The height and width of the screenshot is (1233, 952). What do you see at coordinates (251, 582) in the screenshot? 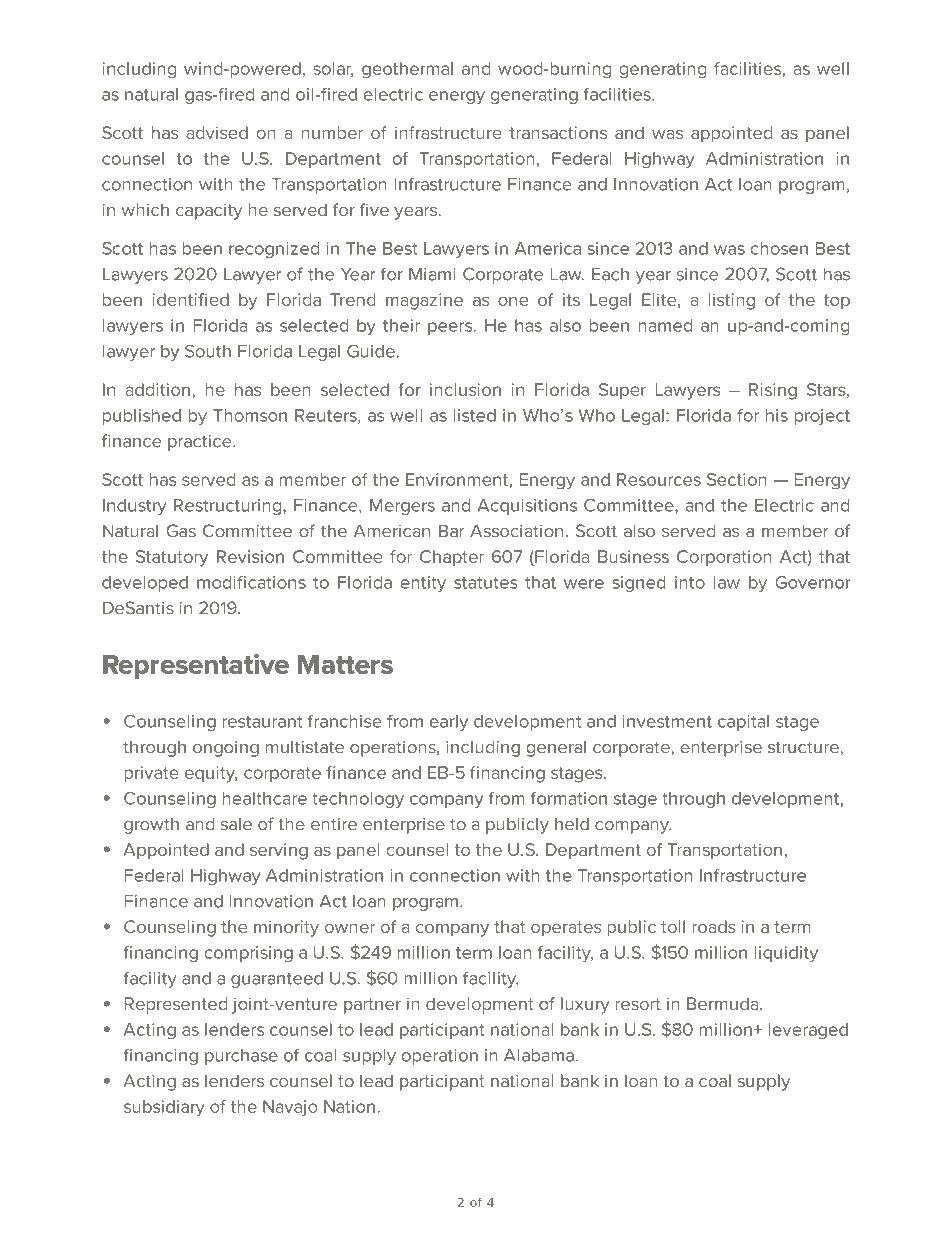
I see `modifications` at bounding box center [251, 582].
